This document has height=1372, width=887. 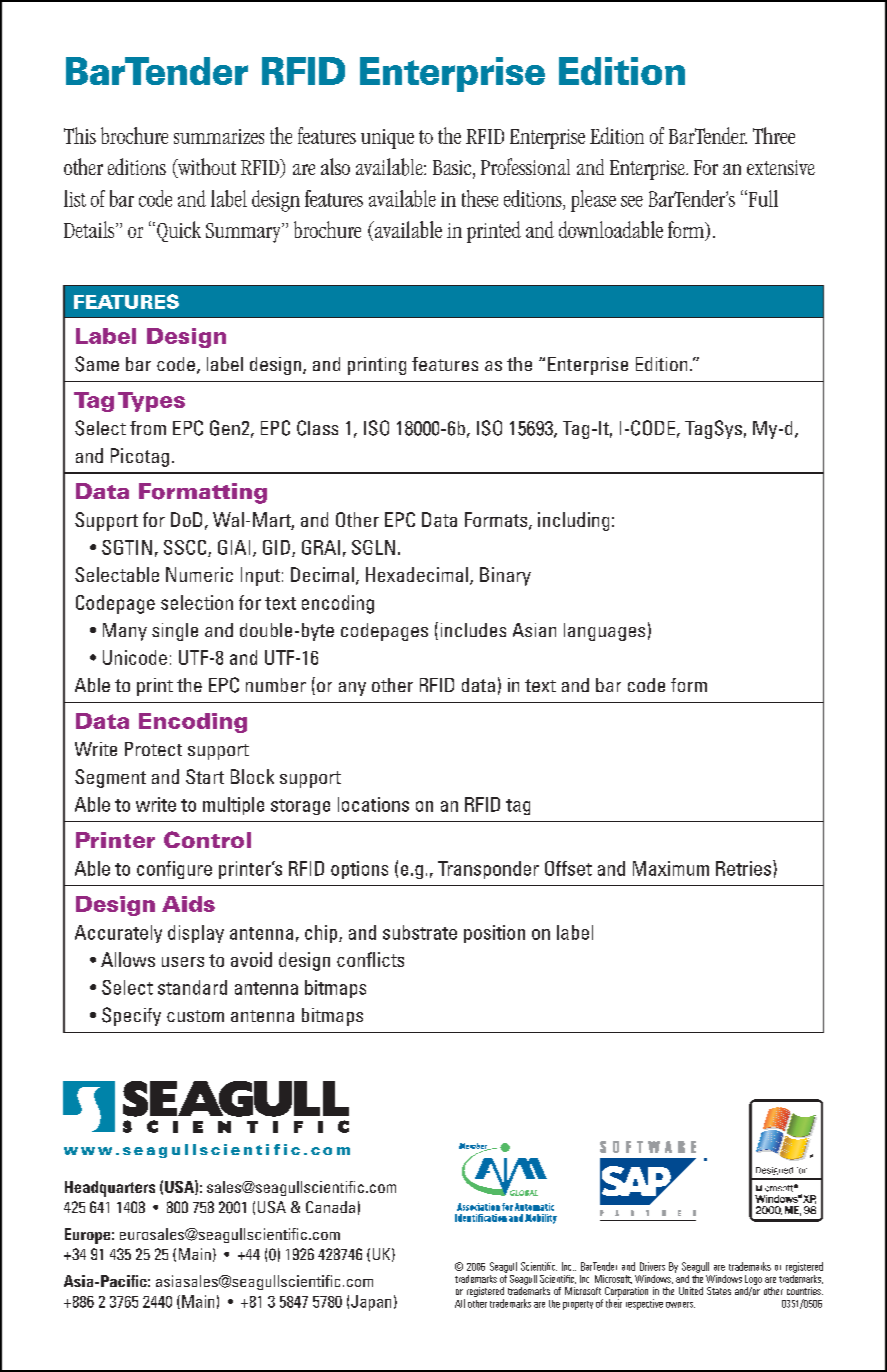 I want to click on Numeric, so click(x=199, y=574).
